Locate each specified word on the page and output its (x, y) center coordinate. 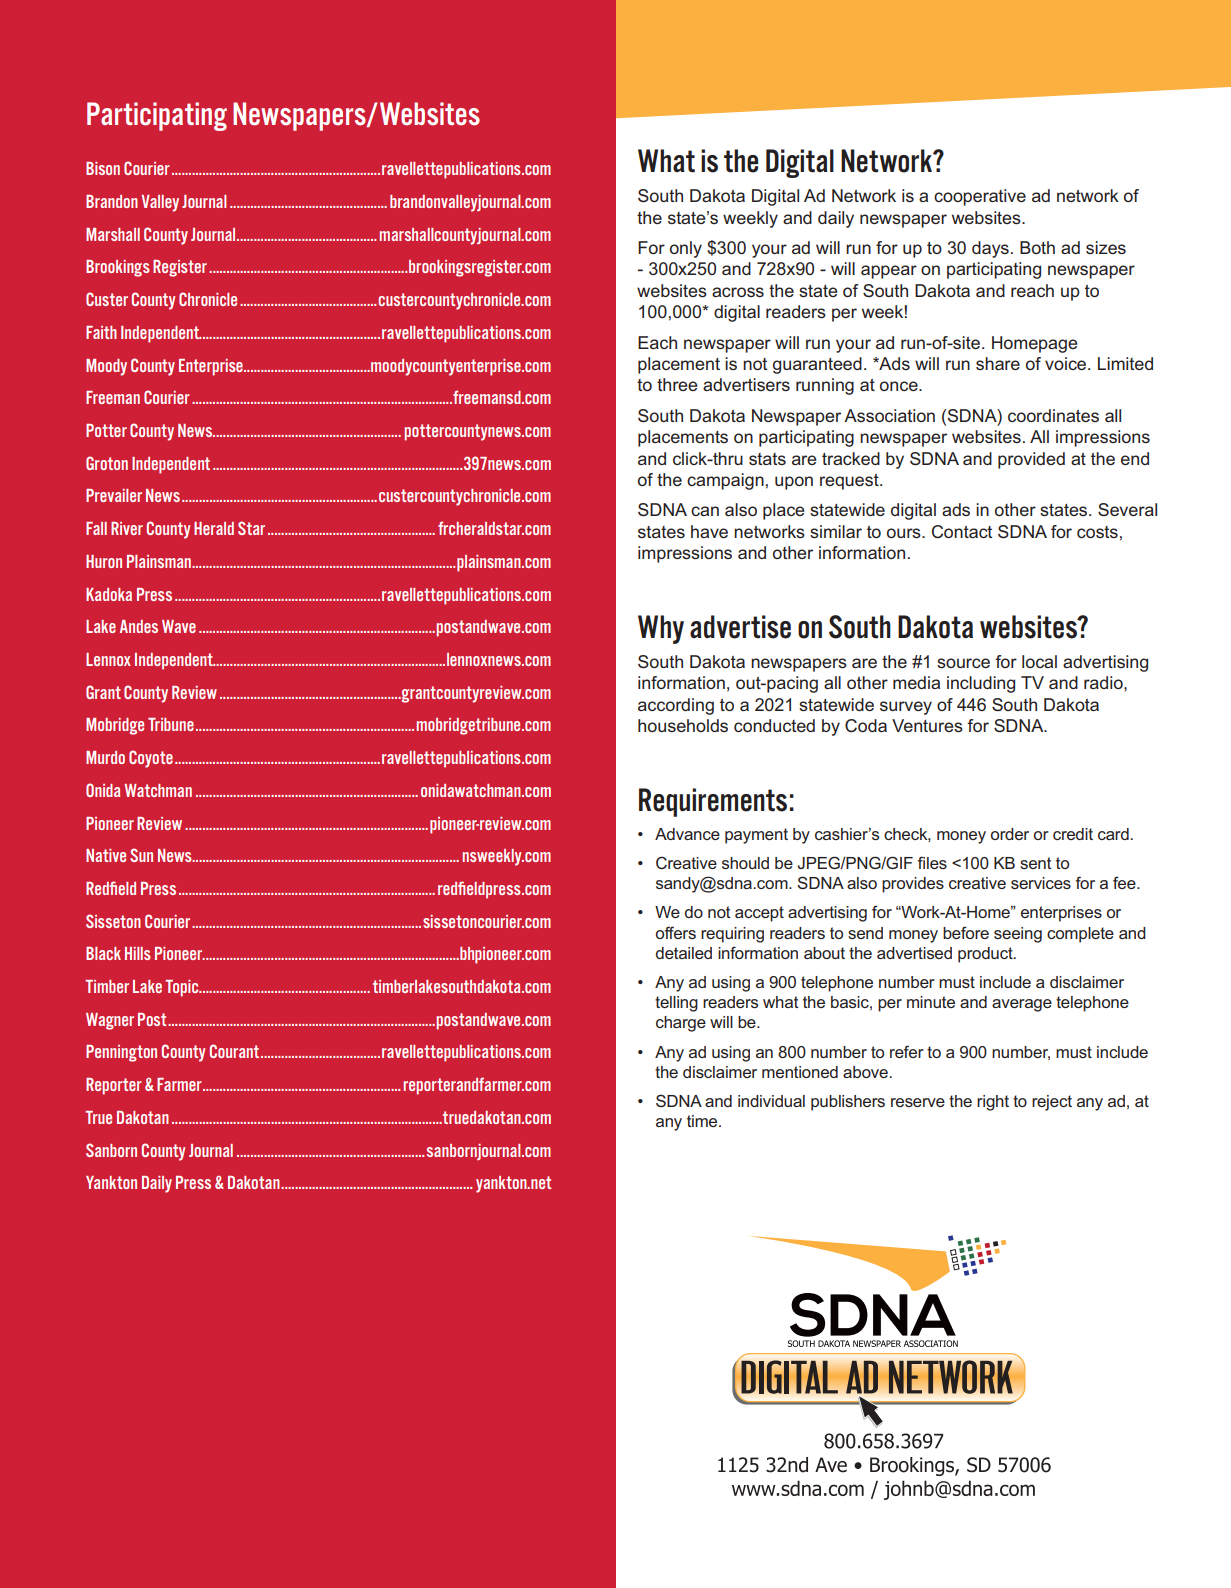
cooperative (980, 197)
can (705, 511)
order (1010, 834)
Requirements (713, 802)
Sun (141, 855)
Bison (103, 168)
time (703, 1121)
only (686, 249)
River (127, 528)
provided (1031, 460)
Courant (234, 1051)
